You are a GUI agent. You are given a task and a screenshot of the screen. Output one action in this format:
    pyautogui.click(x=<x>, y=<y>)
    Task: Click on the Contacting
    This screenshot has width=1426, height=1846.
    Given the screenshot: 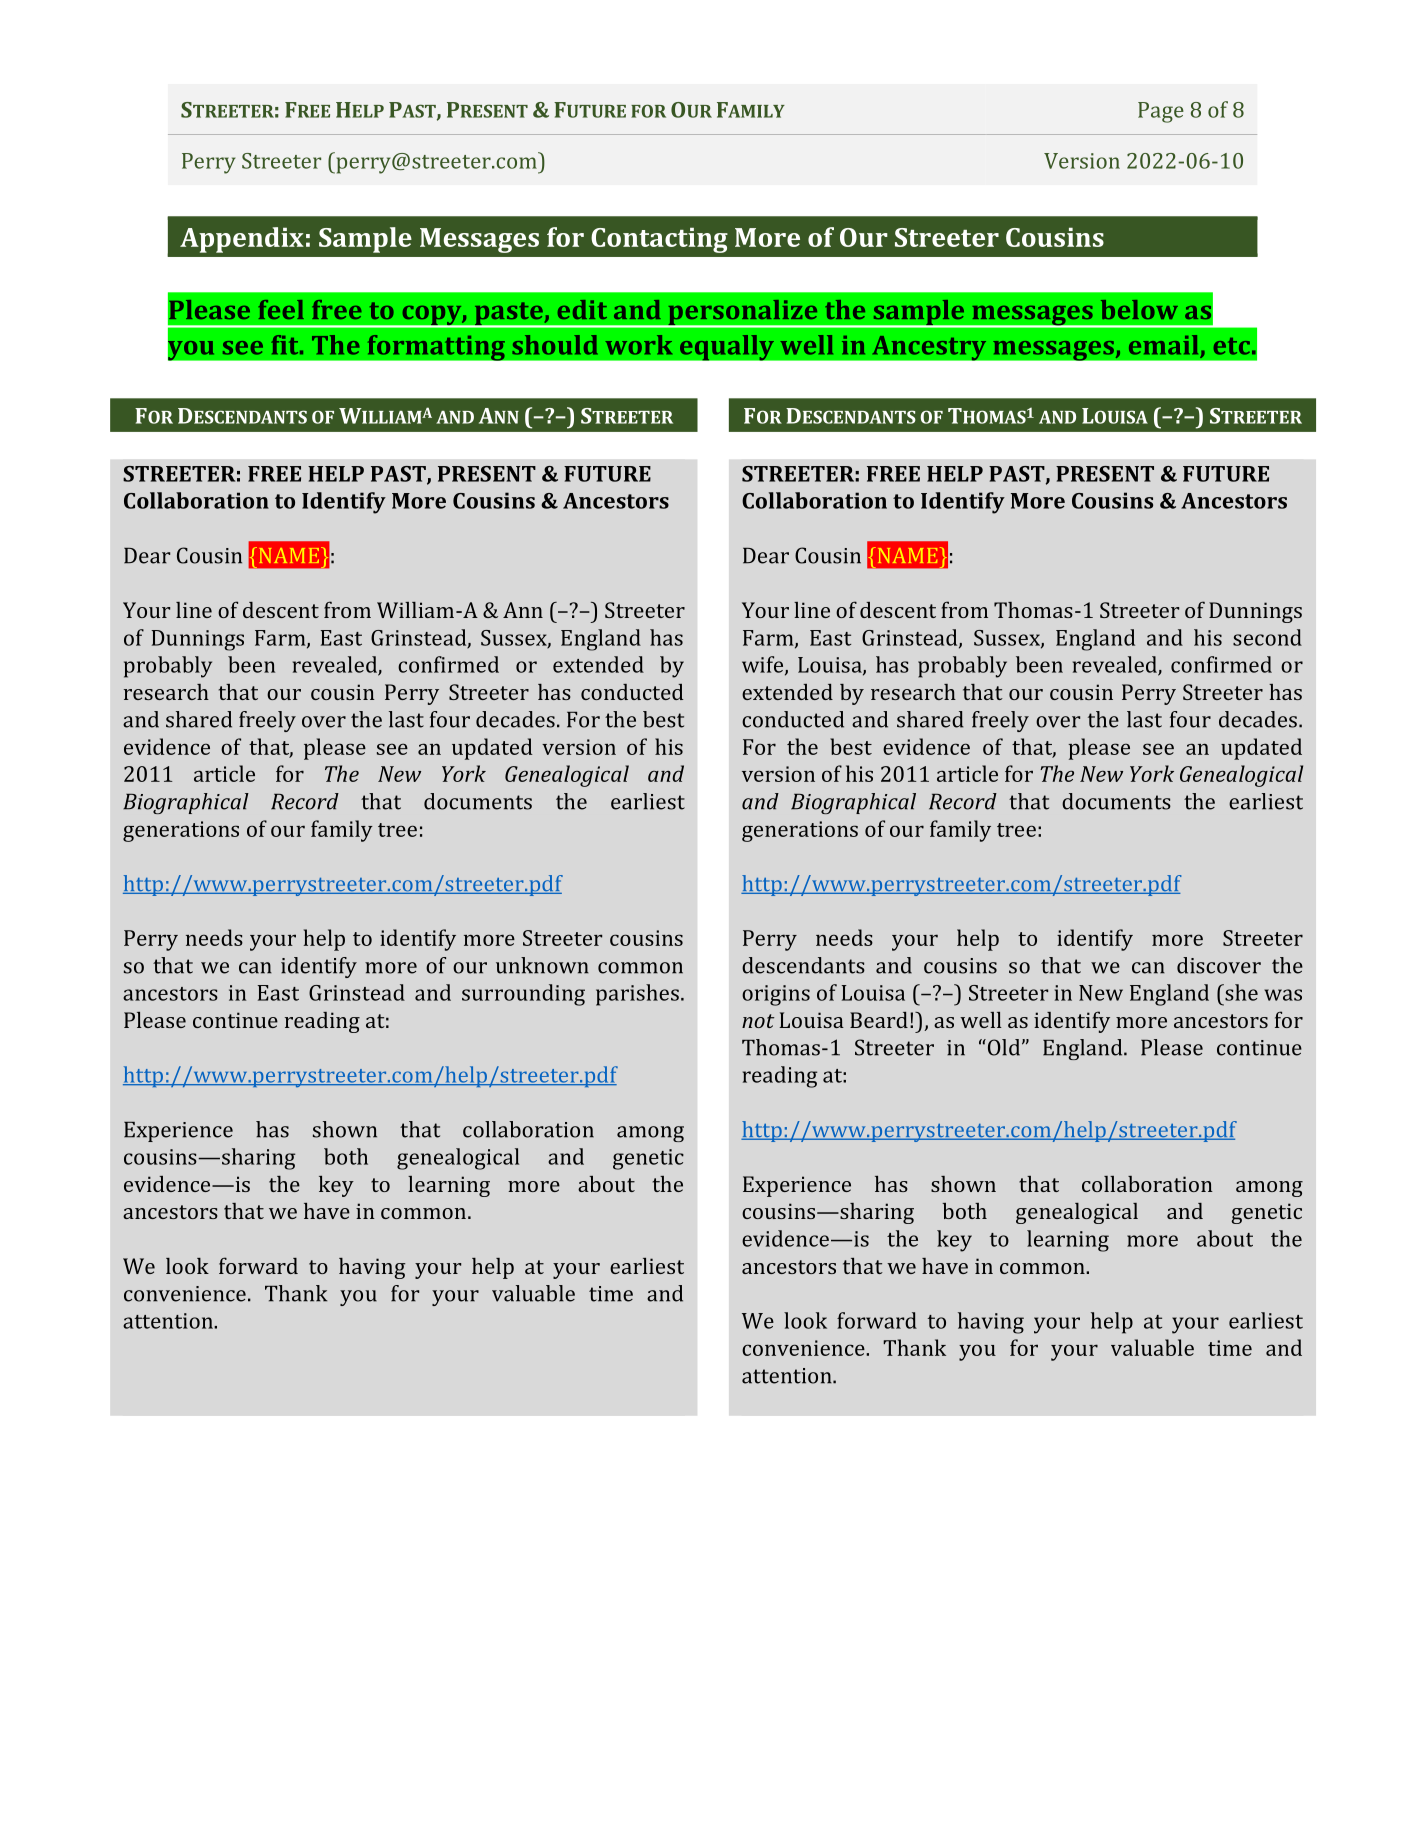 What is the action you would take?
    pyautogui.click(x=659, y=240)
